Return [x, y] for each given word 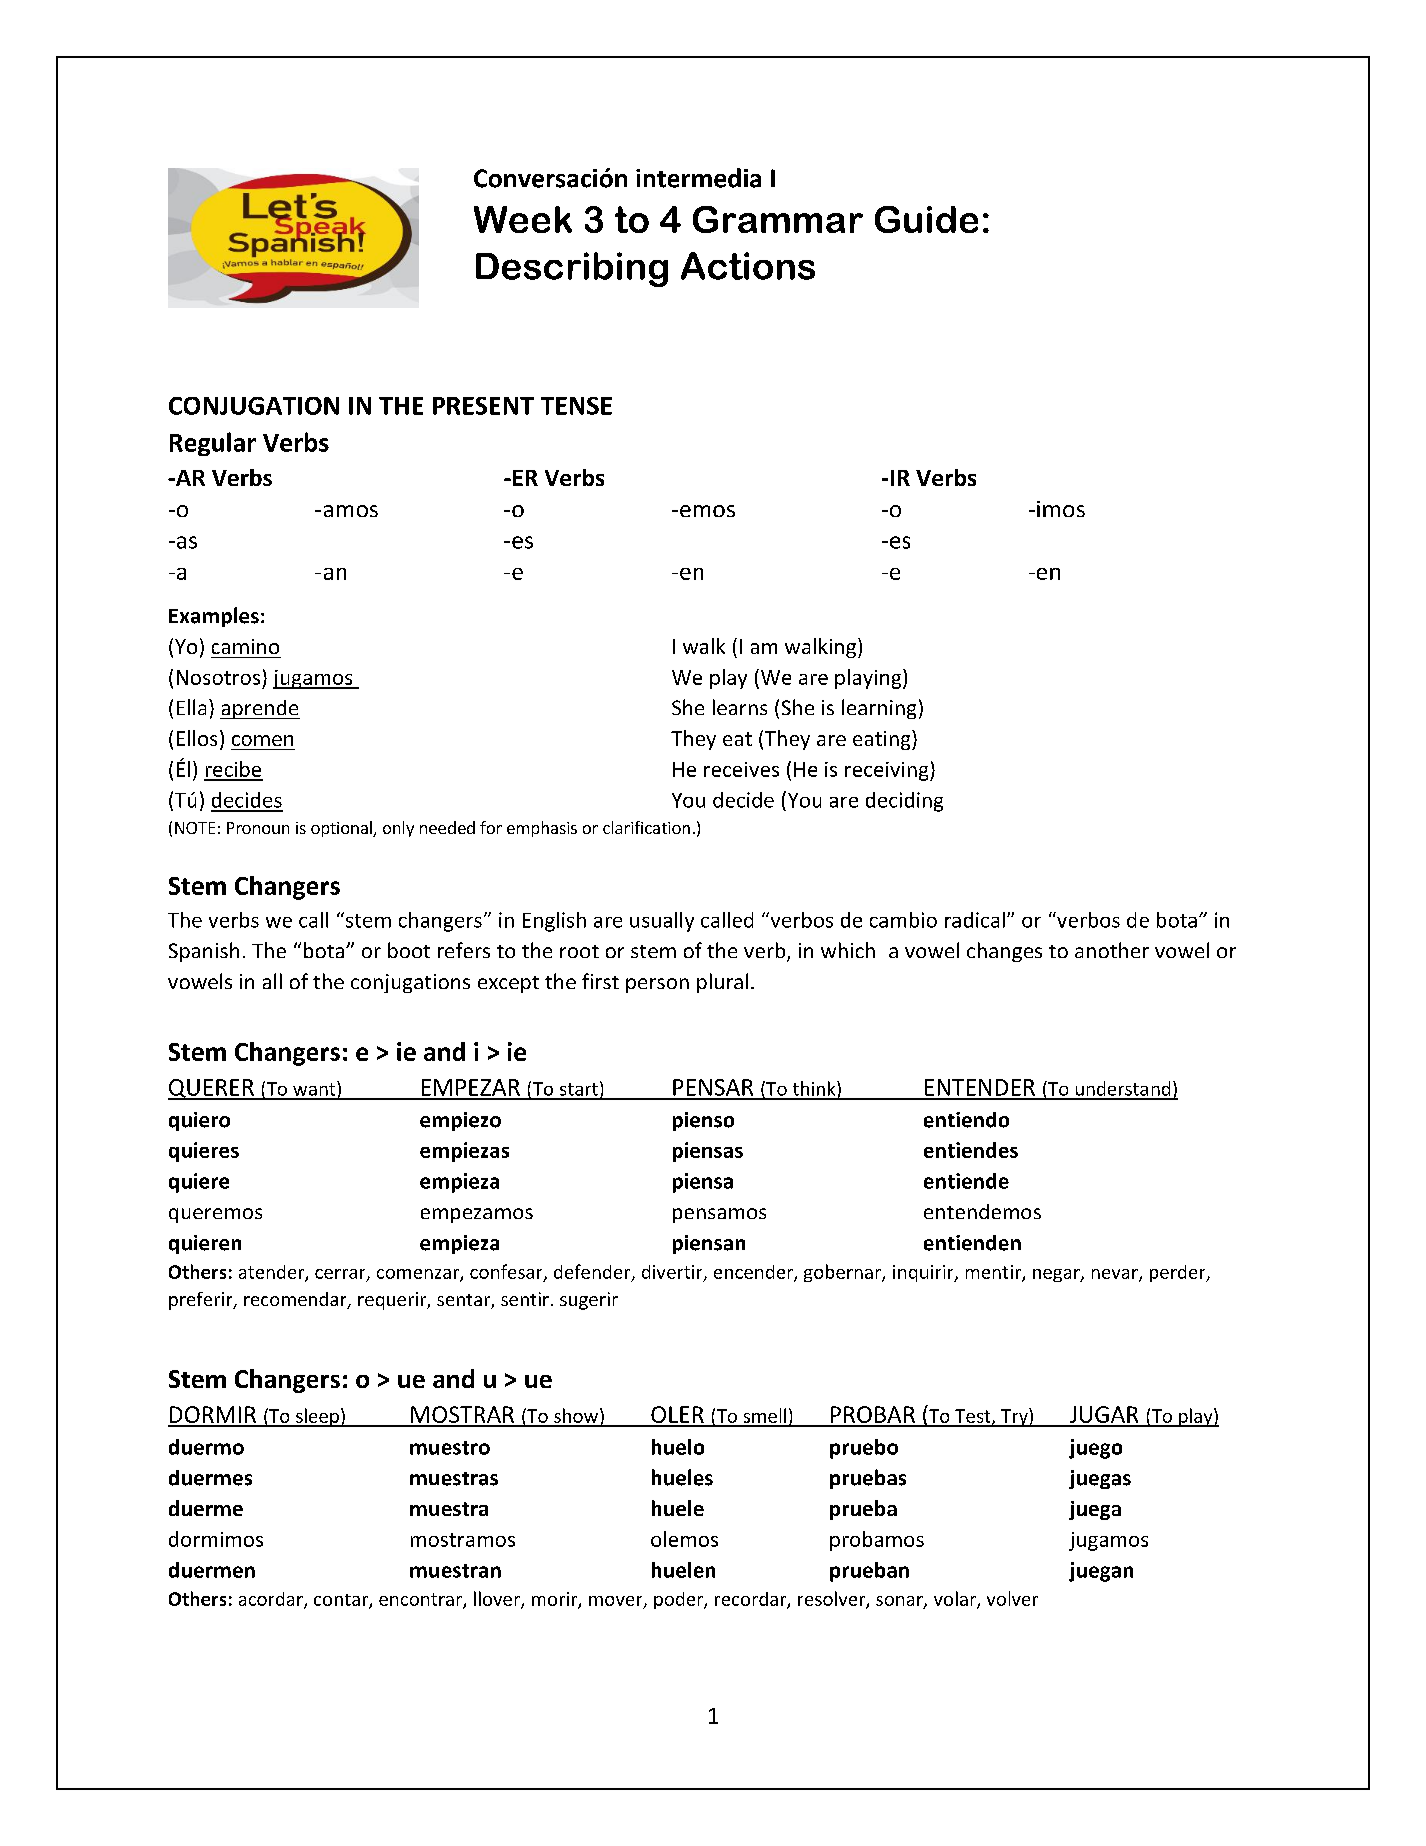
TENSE [576, 406]
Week [523, 219]
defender [593, 1272]
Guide [926, 219]
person [657, 985]
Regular [213, 444]
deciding [904, 802]
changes [1004, 952]
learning [879, 709]
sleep [317, 1417]
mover [617, 1602]
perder [1179, 1273]
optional [342, 829]
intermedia [698, 178]
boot [409, 950]
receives [741, 769]
